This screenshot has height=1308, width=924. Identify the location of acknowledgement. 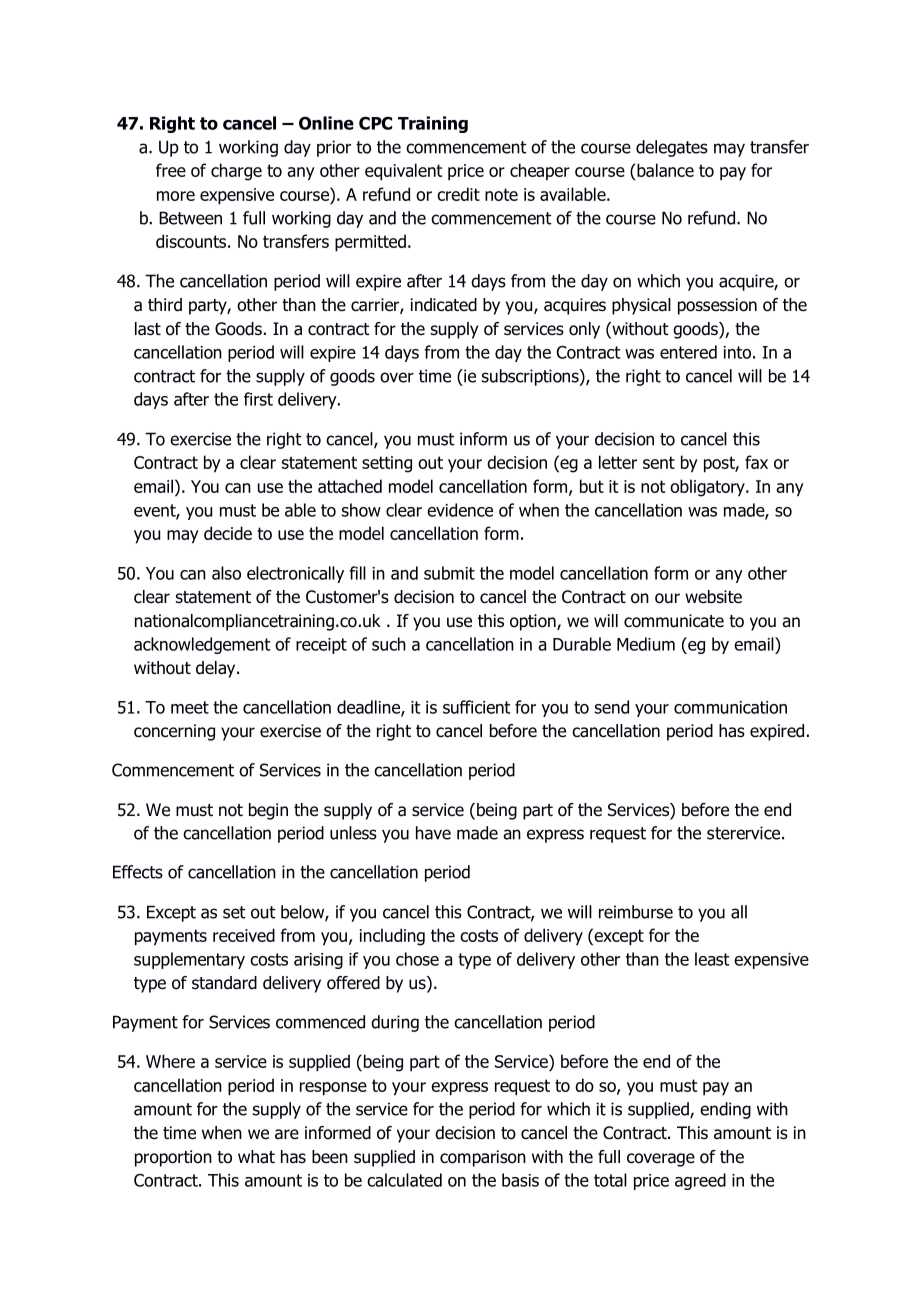
(202, 645).
